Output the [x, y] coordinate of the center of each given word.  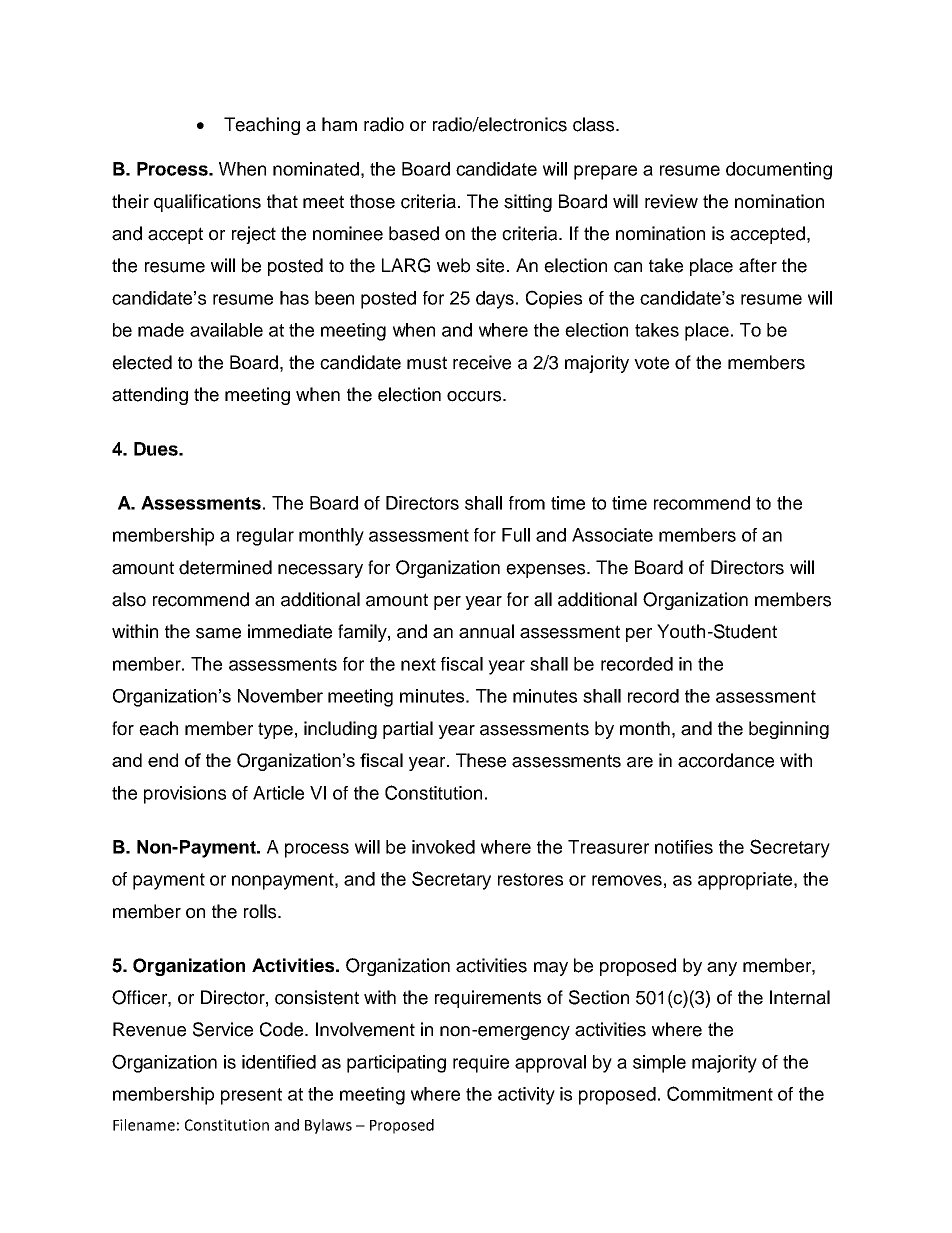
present [251, 1096]
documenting [779, 171]
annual [486, 631]
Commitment [720, 1093]
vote [651, 363]
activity [526, 1096]
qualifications [207, 203]
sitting [528, 203]
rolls [261, 911]
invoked [443, 847]
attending [150, 396]
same [218, 633]
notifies [684, 847]
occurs [475, 396]
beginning [789, 730]
